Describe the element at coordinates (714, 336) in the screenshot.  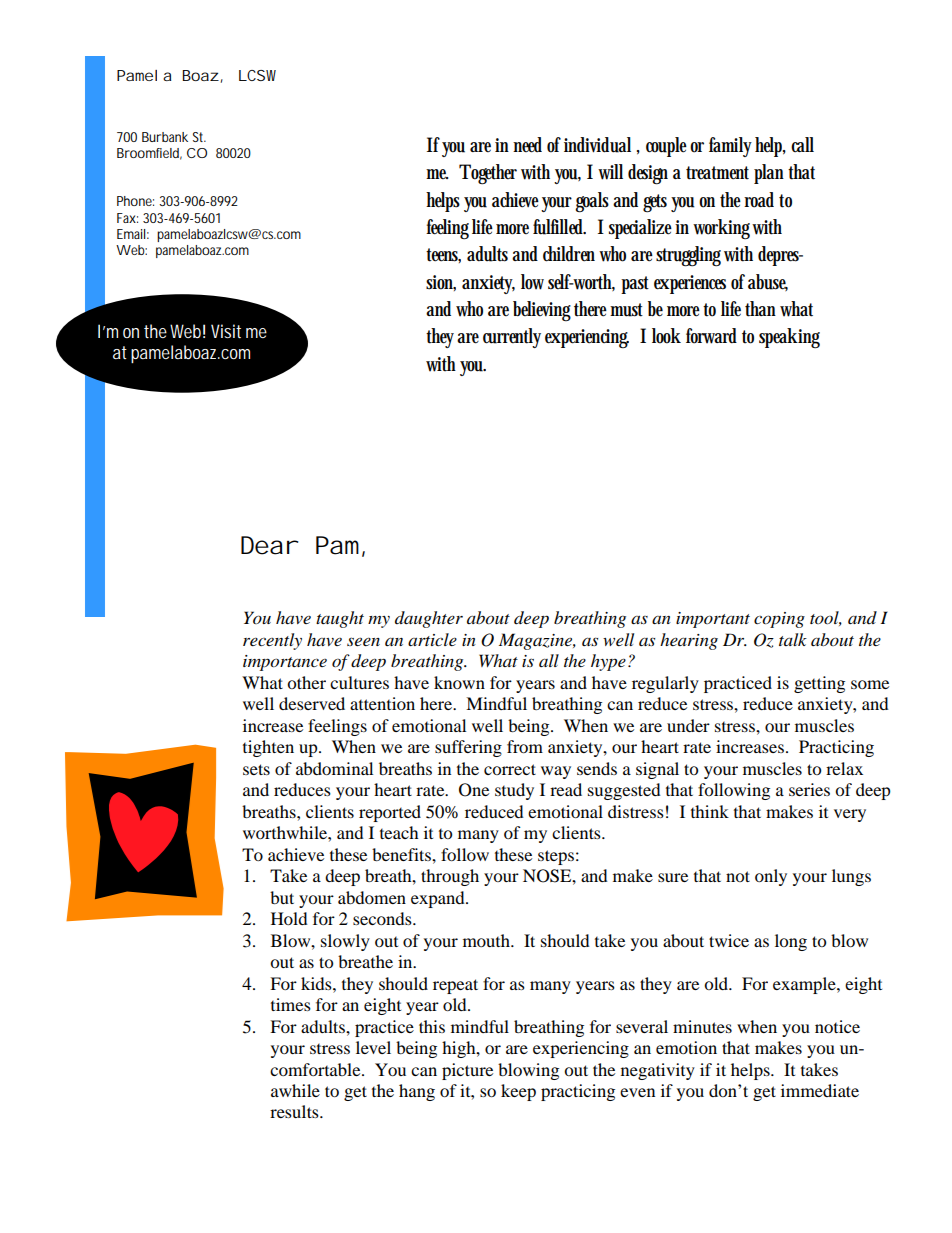
I see `forward` at that location.
